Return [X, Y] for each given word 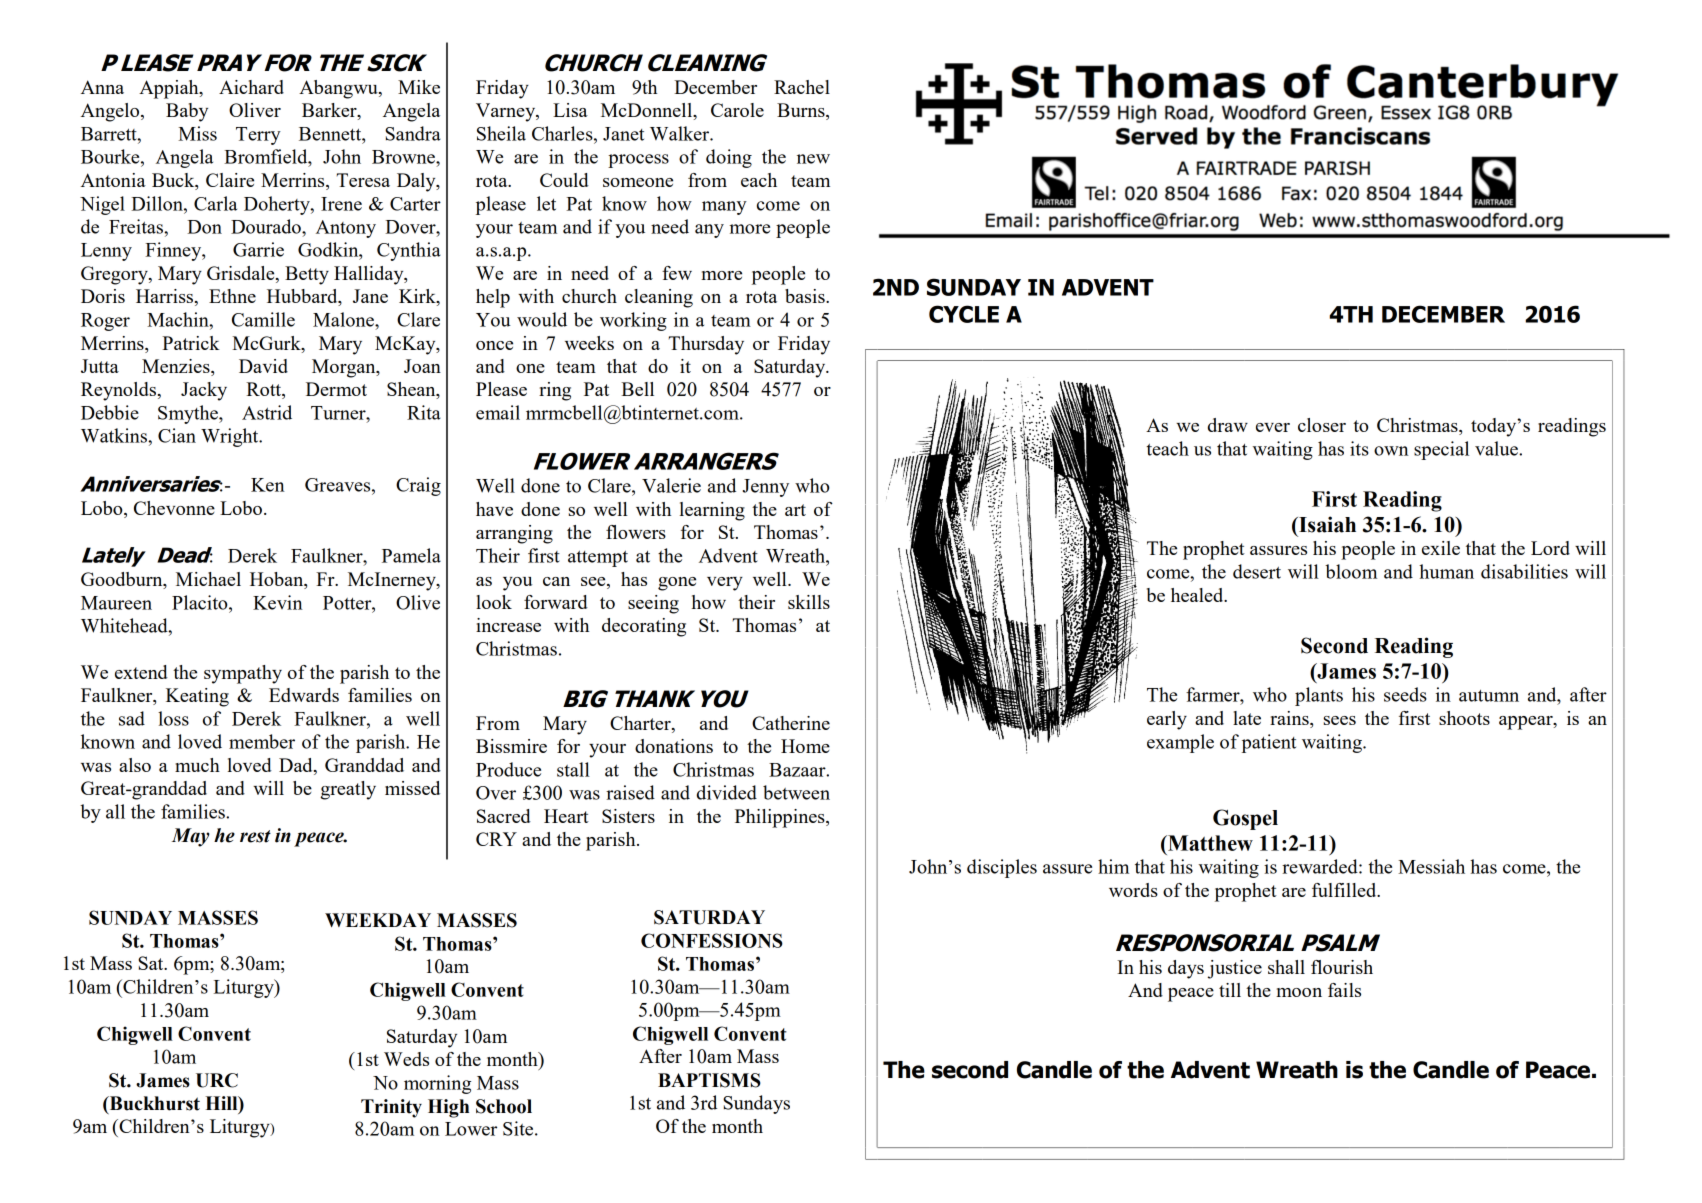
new [813, 159]
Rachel [802, 87]
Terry [258, 136]
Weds [406, 1059]
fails [1344, 990]
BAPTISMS [709, 1080]
